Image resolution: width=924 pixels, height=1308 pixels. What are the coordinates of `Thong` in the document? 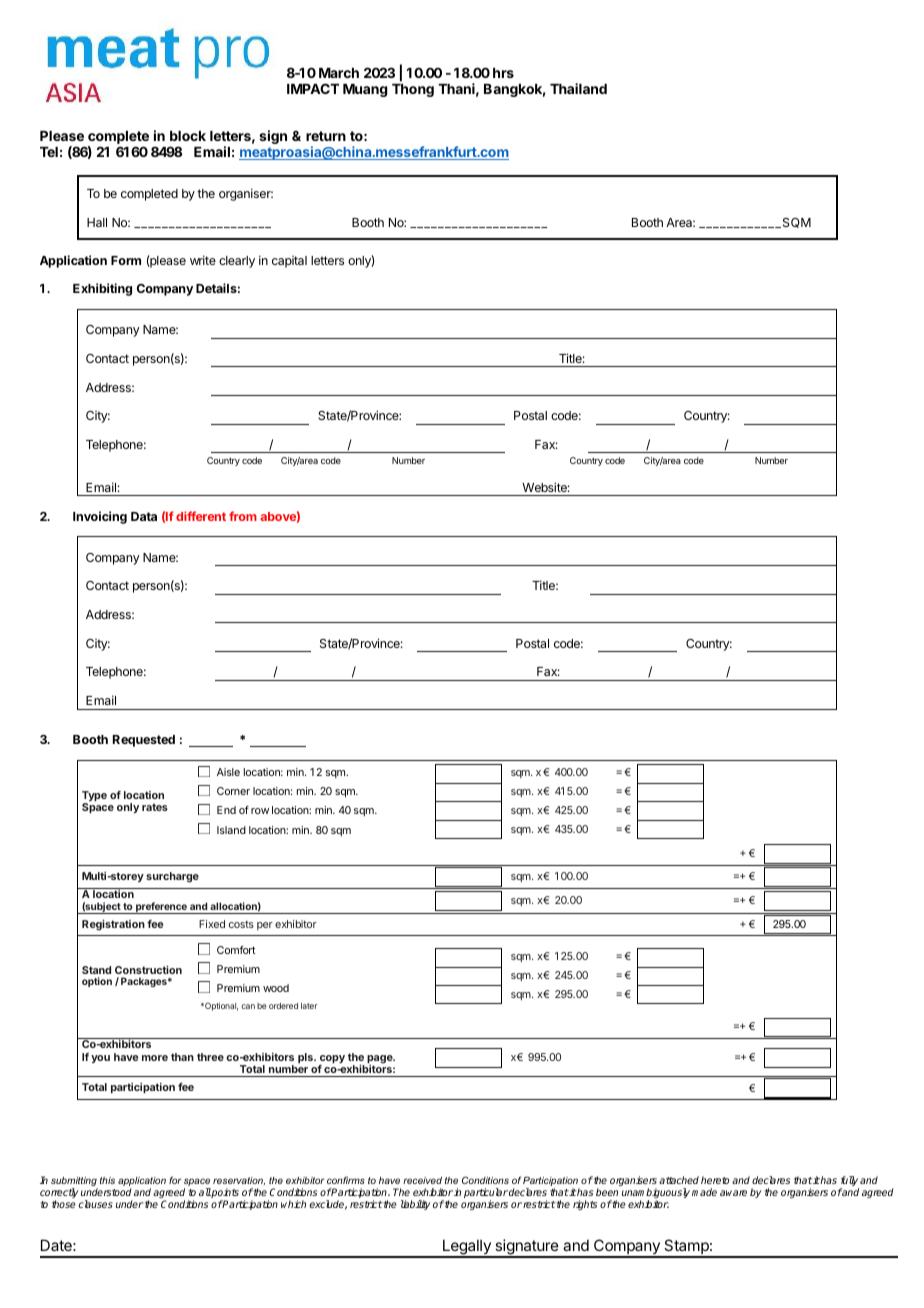 It's located at (413, 90).
